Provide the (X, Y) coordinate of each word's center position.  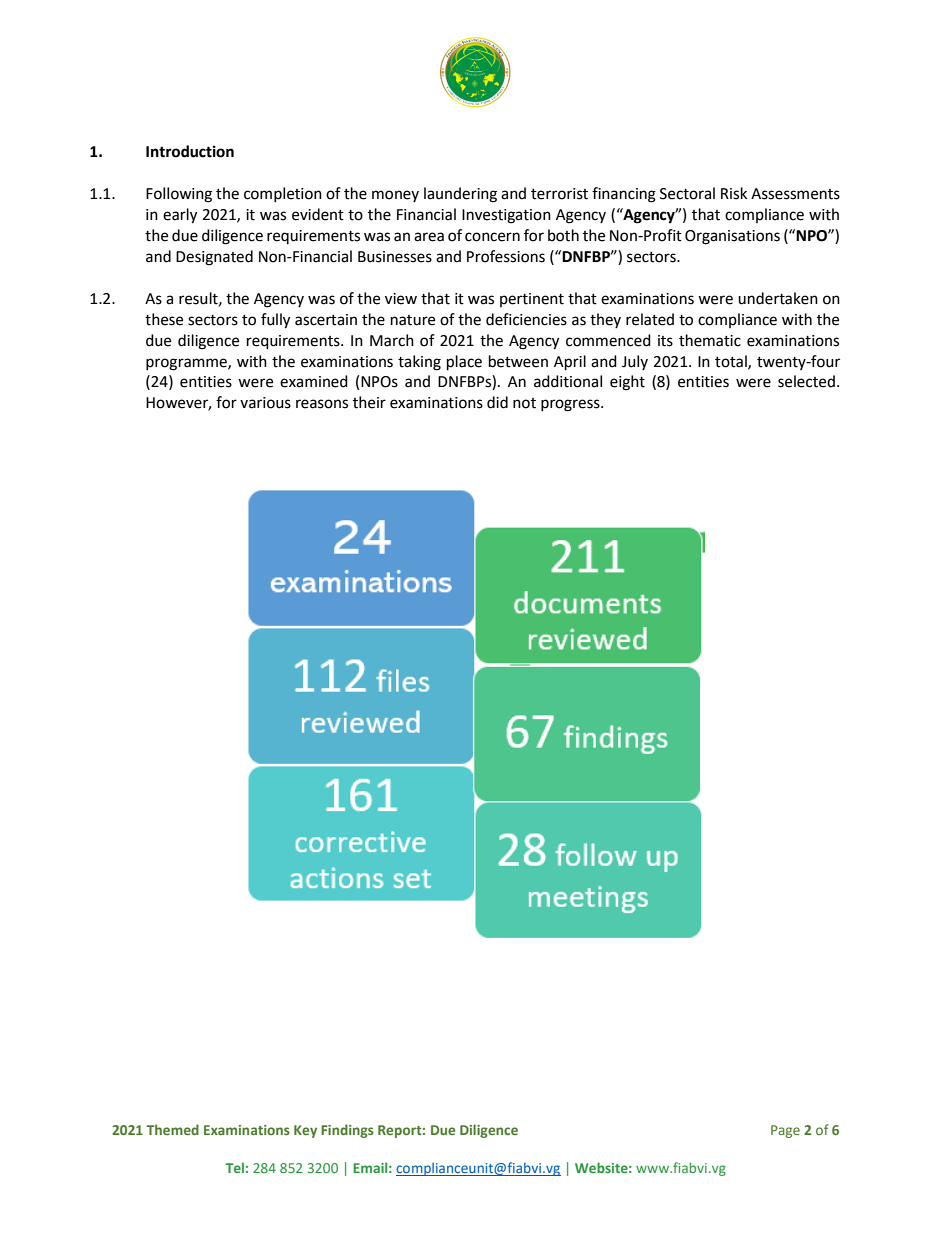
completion (283, 194)
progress (571, 405)
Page (785, 1131)
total (732, 362)
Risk (734, 193)
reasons (322, 404)
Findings (347, 1131)
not (524, 403)
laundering (460, 195)
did (497, 402)
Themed (172, 1129)
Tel (235, 1167)
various (265, 403)
